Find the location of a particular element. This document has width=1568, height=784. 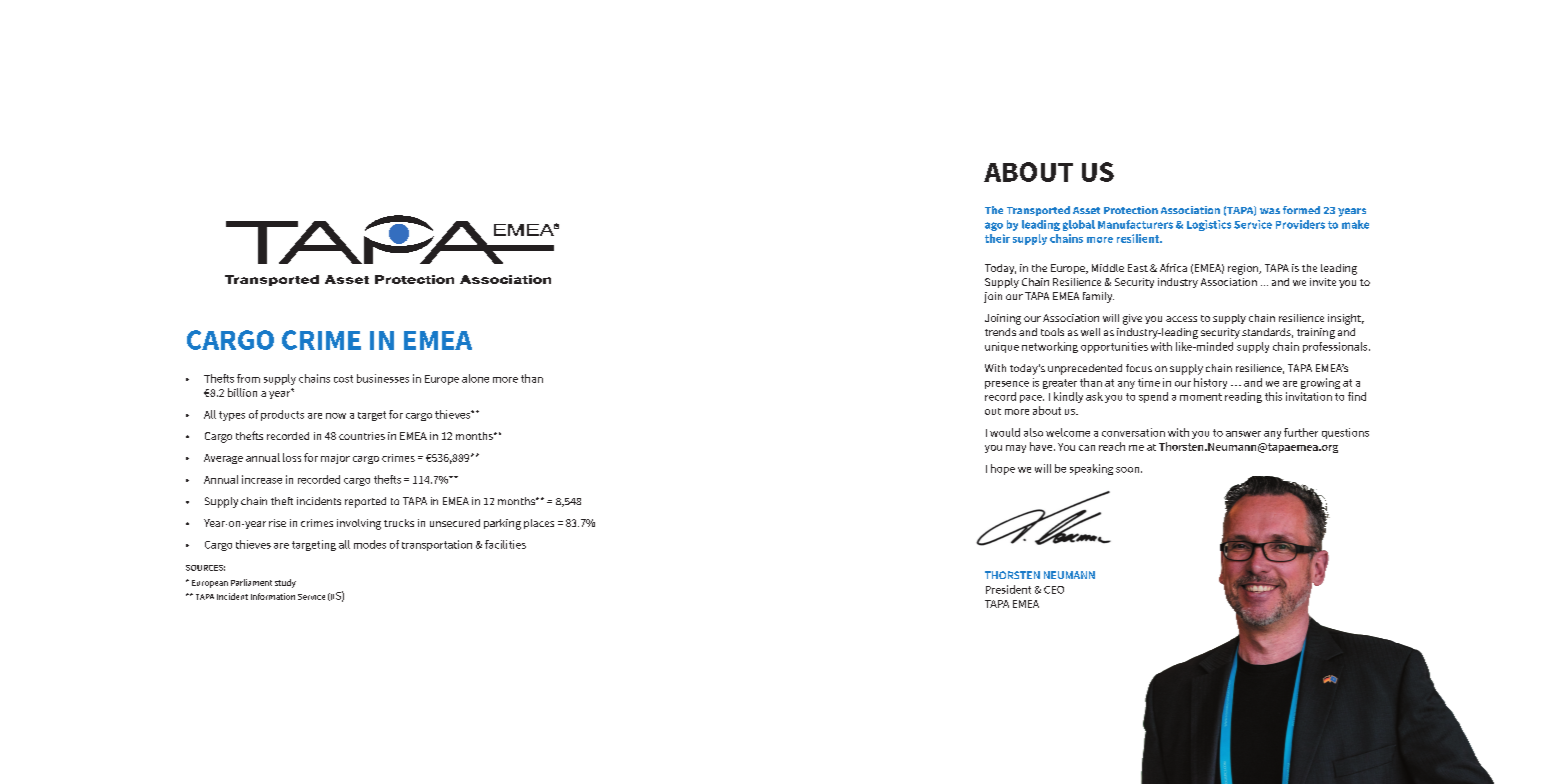

Logistics is located at coordinates (1209, 225).
